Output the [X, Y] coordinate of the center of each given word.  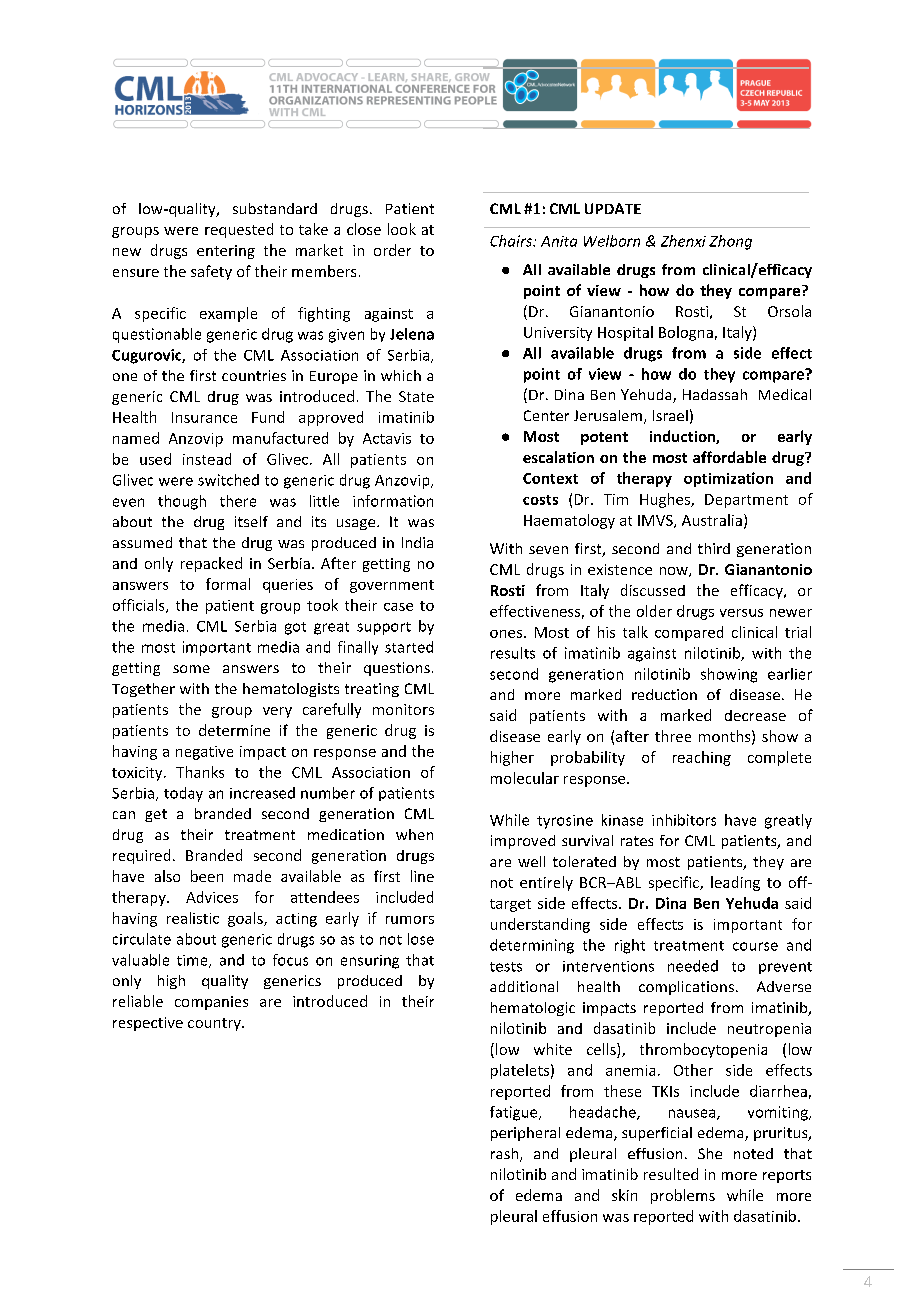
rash [506, 1155]
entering [226, 252]
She [710, 1153]
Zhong [730, 242]
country [215, 1024]
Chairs [512, 241]
